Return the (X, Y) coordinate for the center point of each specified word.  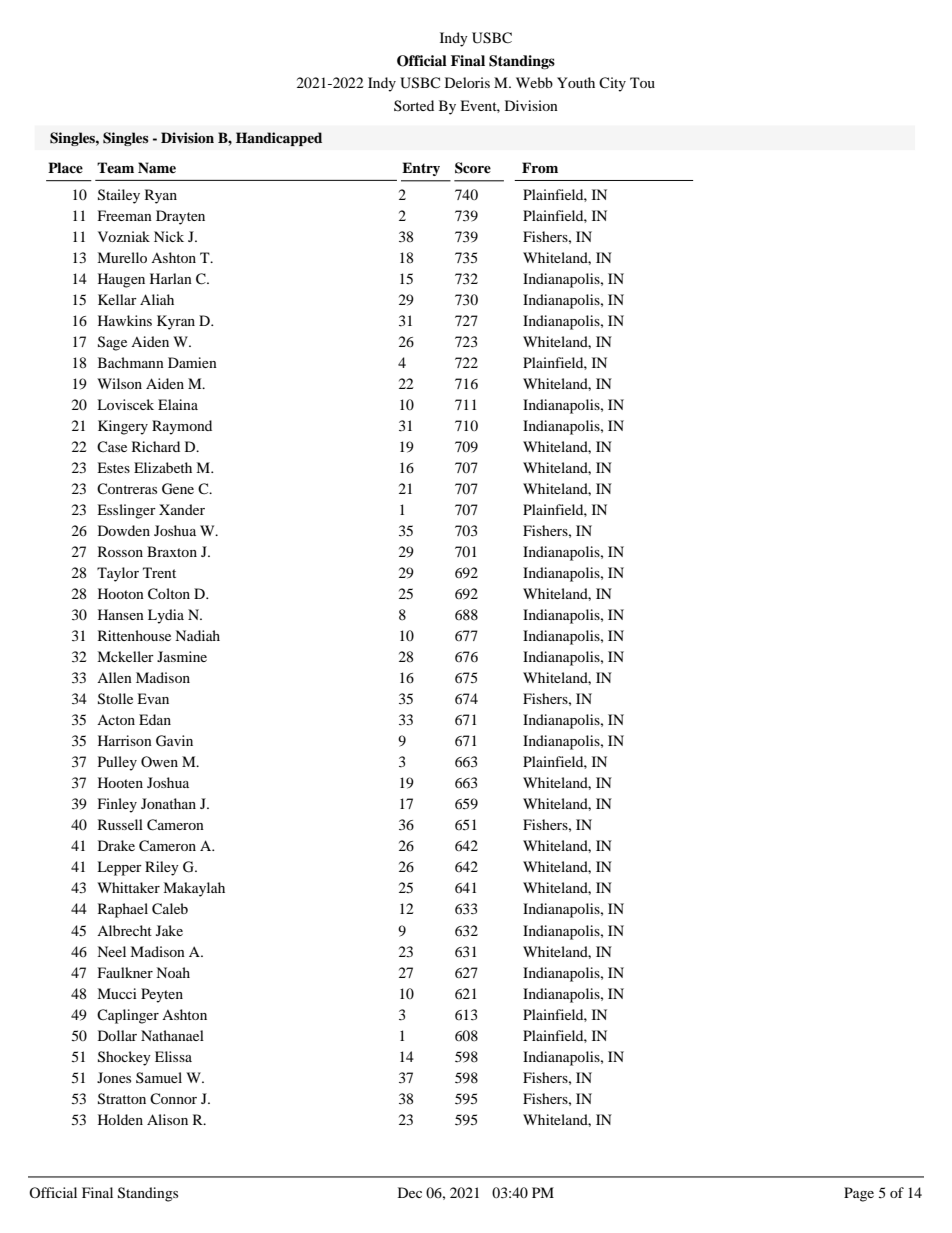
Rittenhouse (134, 635)
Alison (167, 1119)
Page (859, 1194)
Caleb (170, 909)
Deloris (467, 82)
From (540, 167)
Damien (192, 362)
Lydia (166, 616)
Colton (169, 594)
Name (157, 167)
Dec (410, 1192)
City (612, 84)
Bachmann (131, 362)
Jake (169, 930)
